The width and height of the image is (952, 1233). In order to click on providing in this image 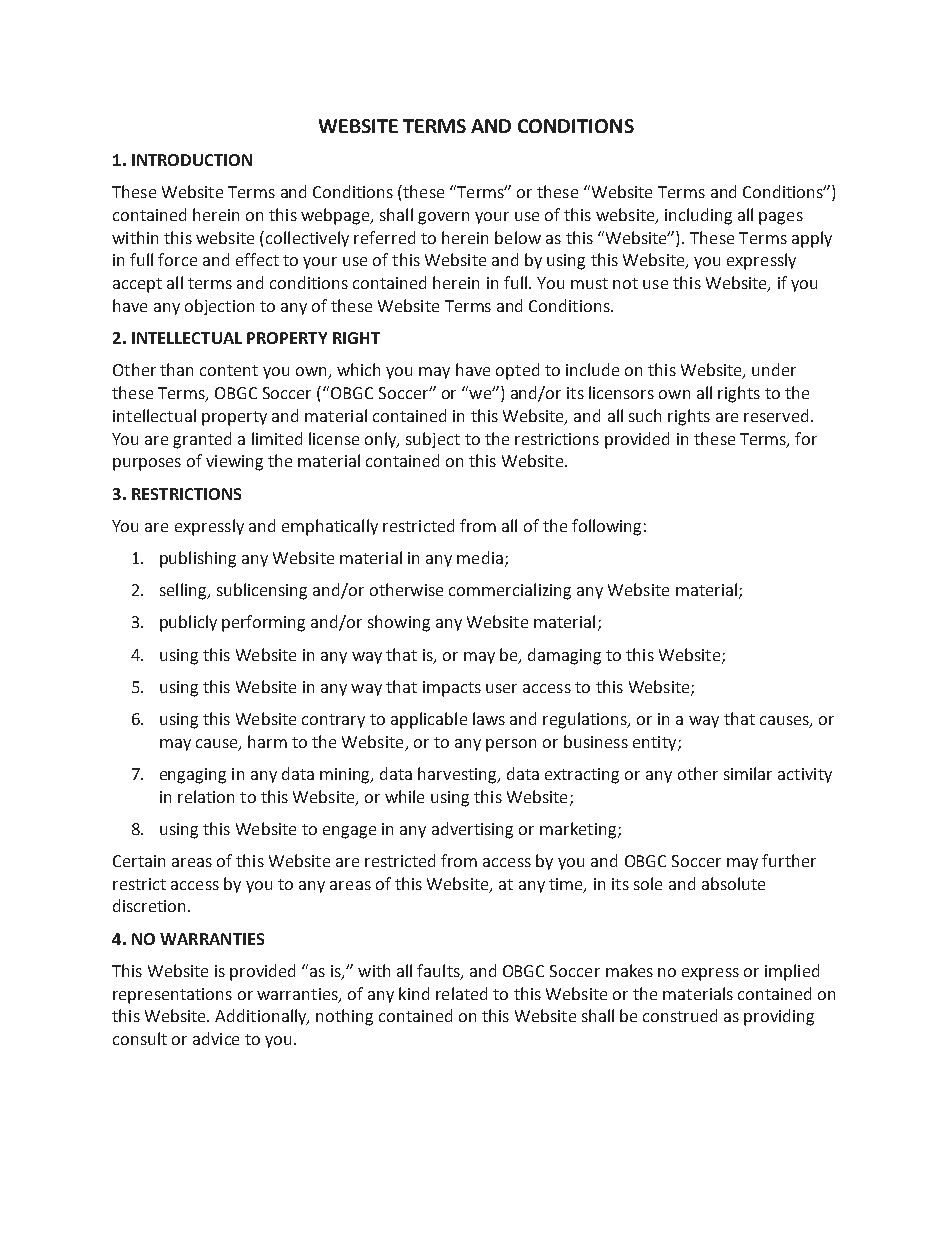, I will do `click(779, 1017)`.
